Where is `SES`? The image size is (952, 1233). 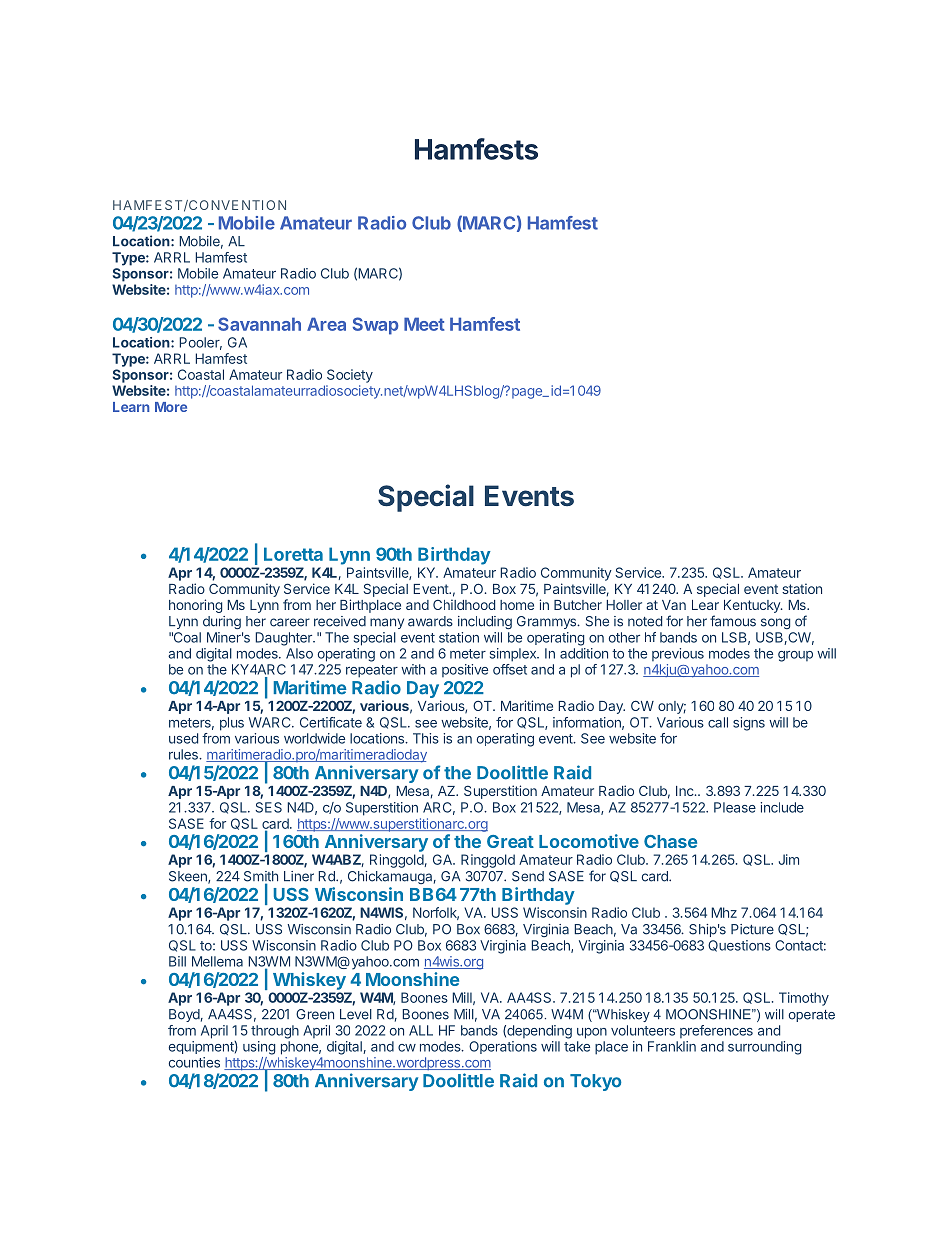
SES is located at coordinates (268, 807).
